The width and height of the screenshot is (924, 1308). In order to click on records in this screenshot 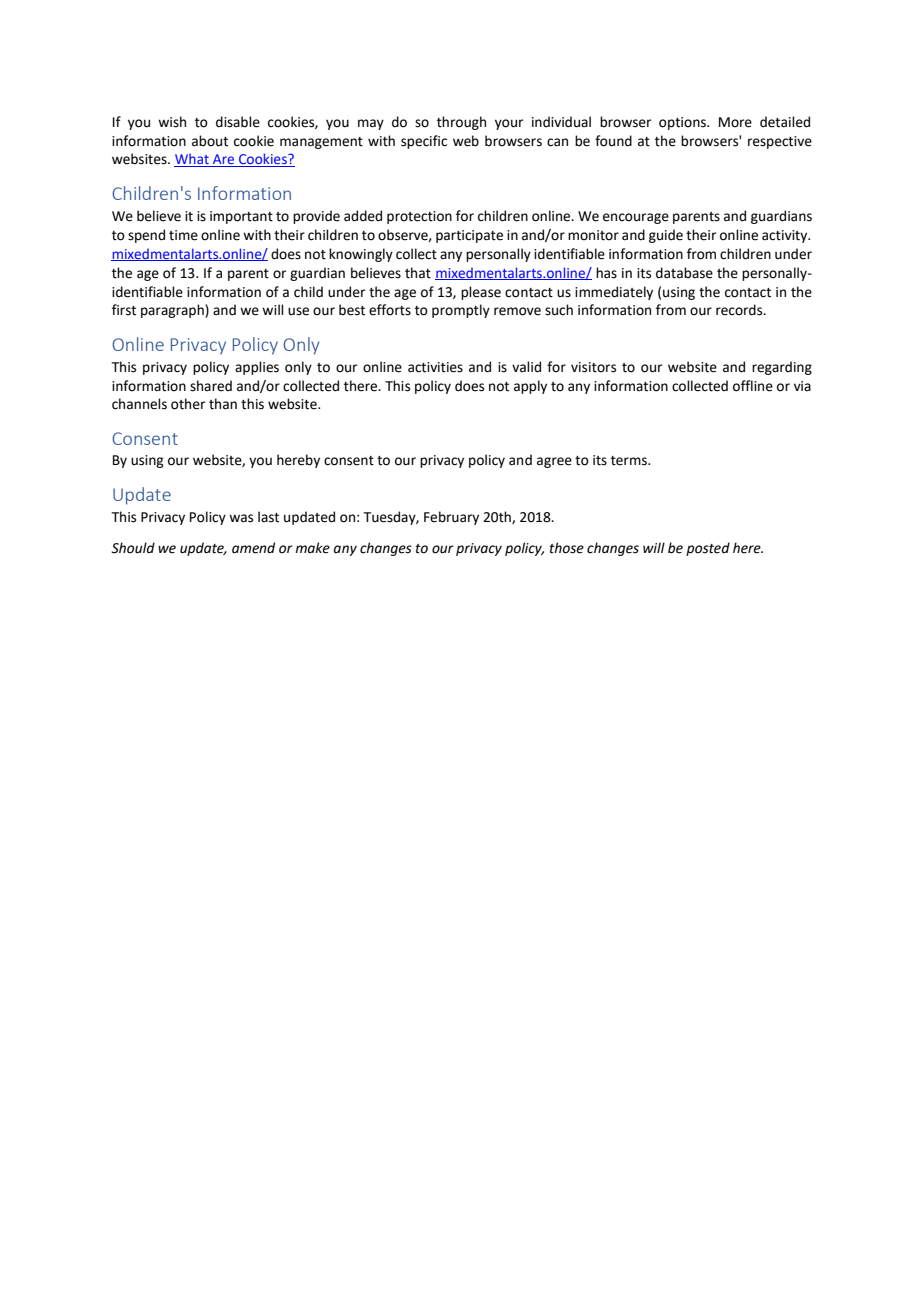, I will do `click(740, 310)`.
